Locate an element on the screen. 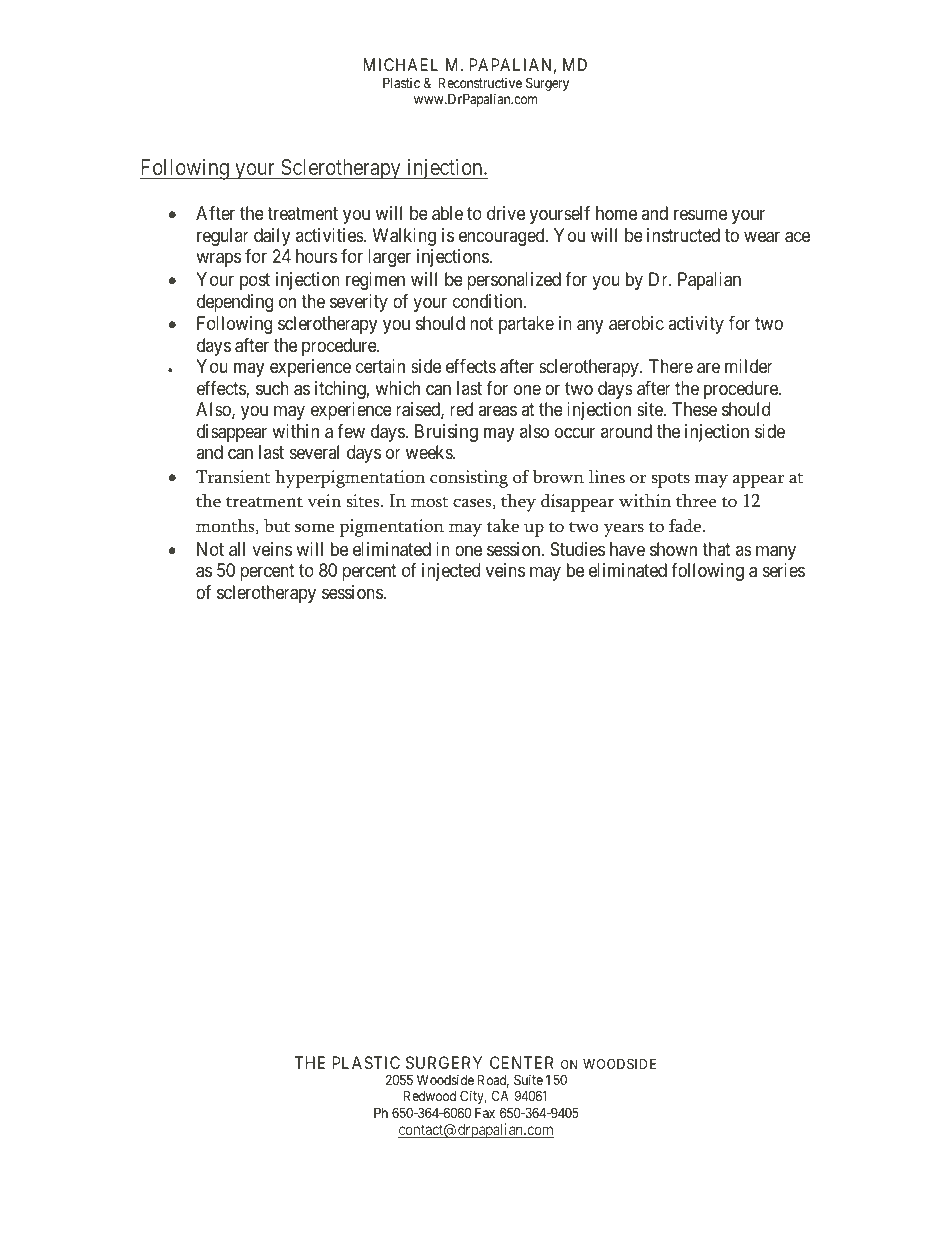  injected is located at coordinates (451, 572).
